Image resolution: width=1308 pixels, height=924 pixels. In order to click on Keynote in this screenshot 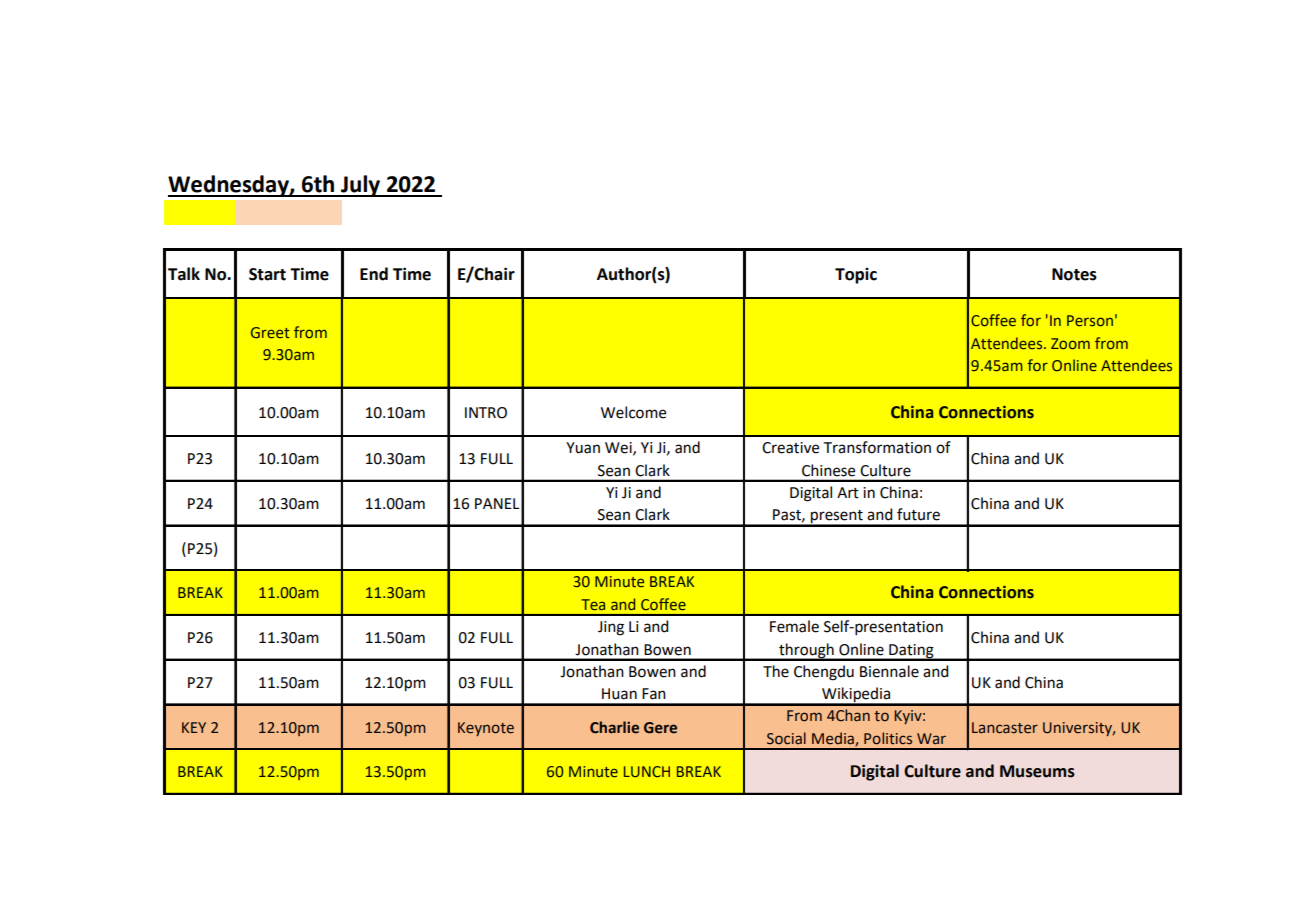, I will do `click(486, 729)`.
